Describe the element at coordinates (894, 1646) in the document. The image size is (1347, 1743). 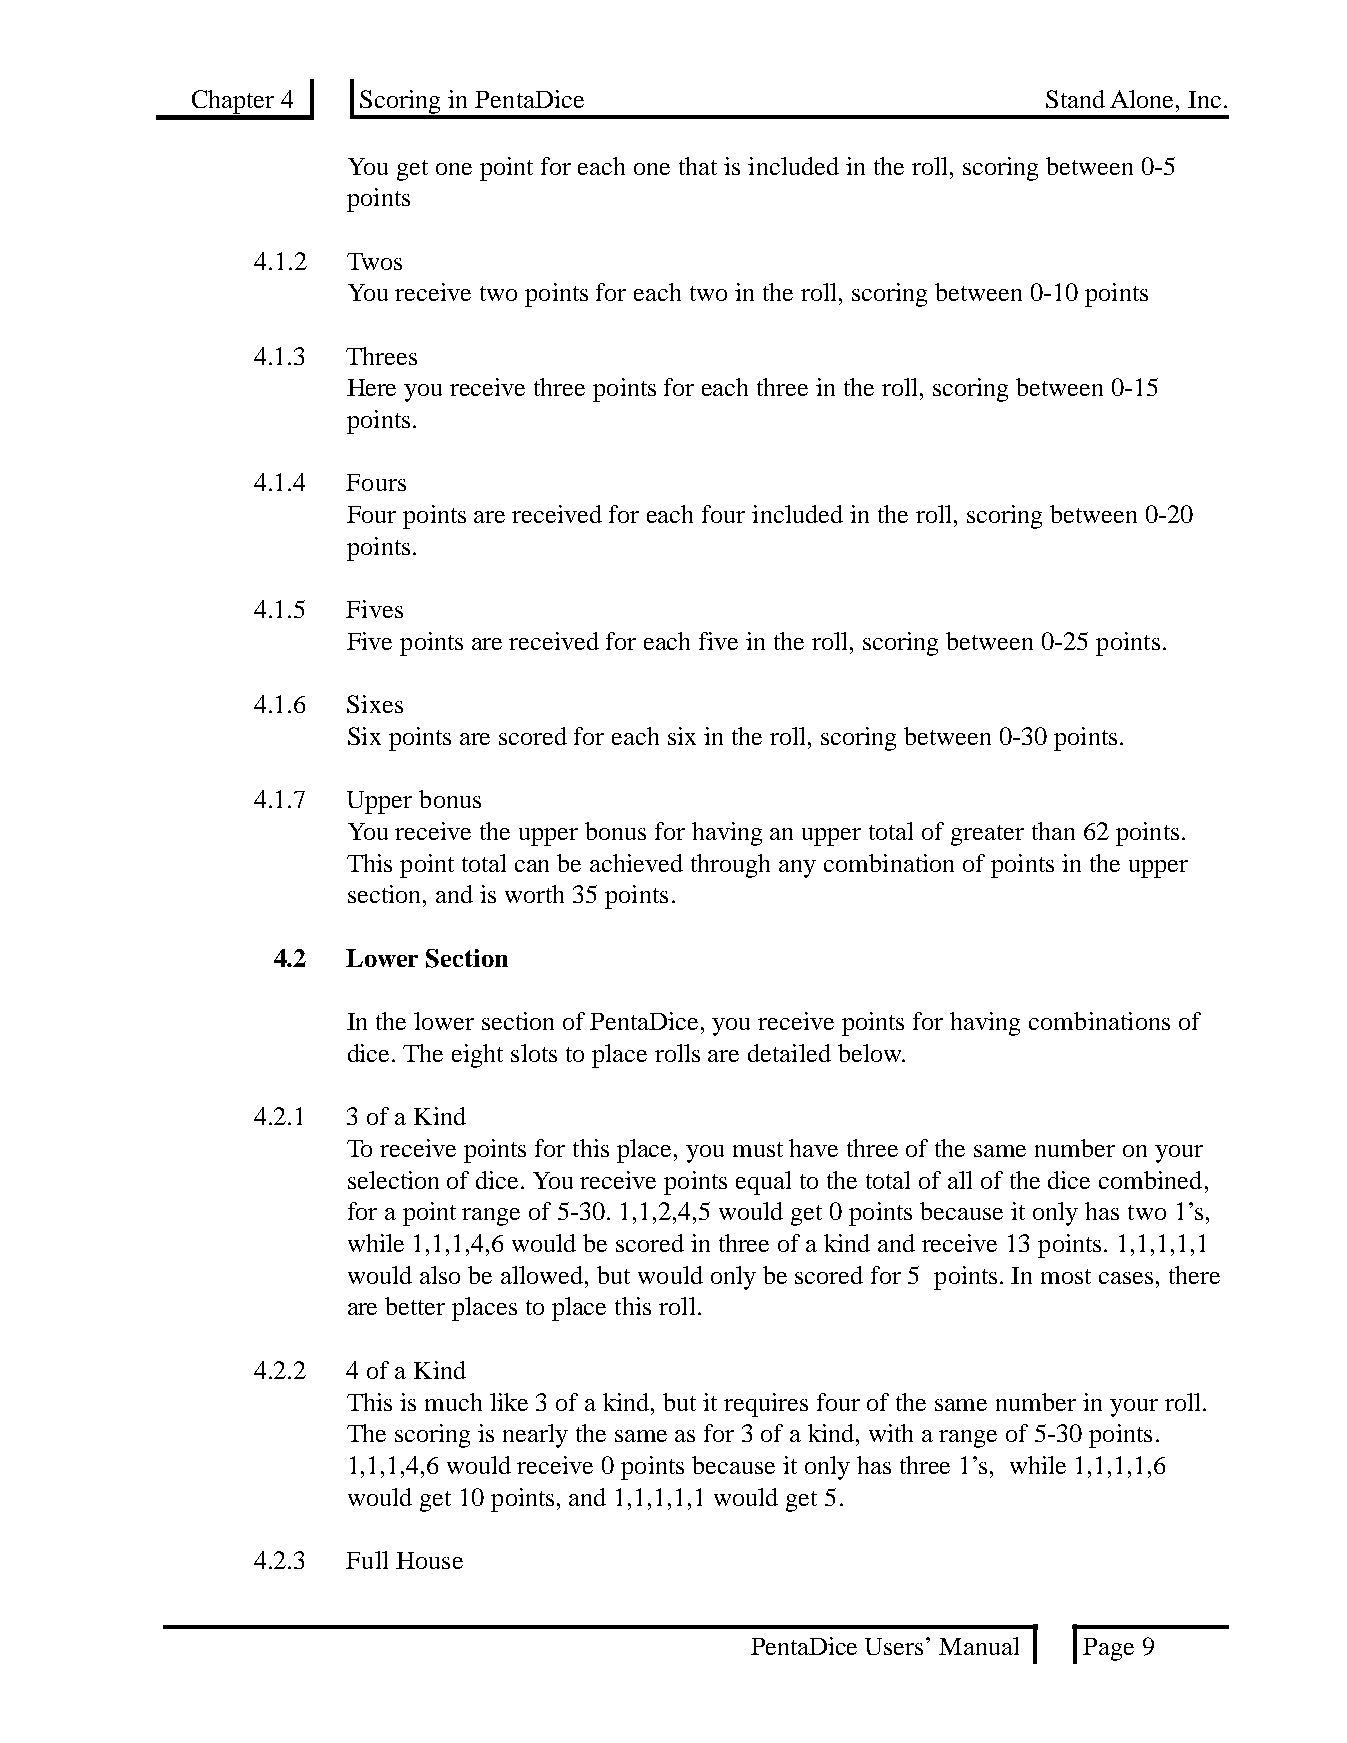
I see `Users` at that location.
